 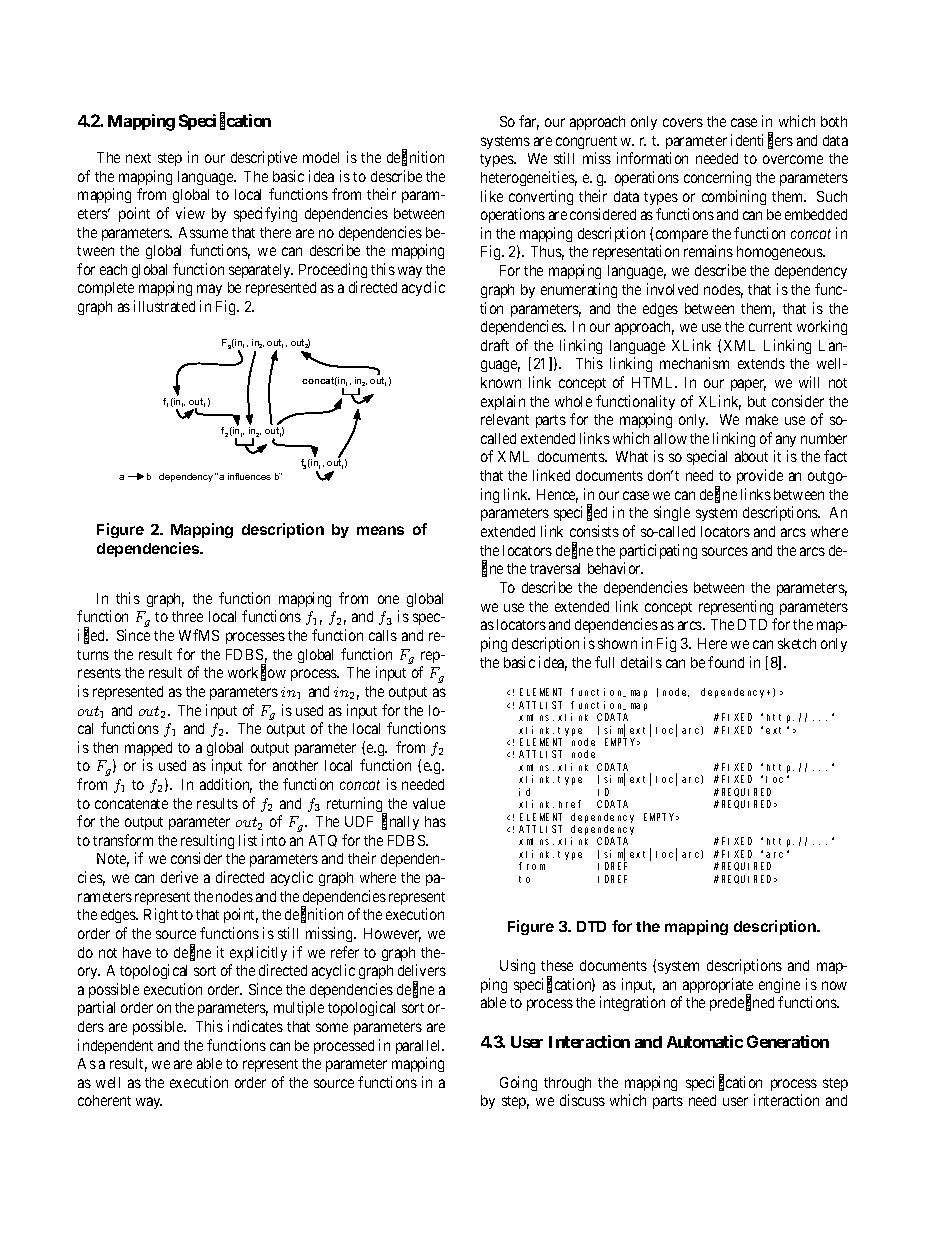 What do you see at coordinates (187, 616) in the document?
I see `three` at bounding box center [187, 616].
